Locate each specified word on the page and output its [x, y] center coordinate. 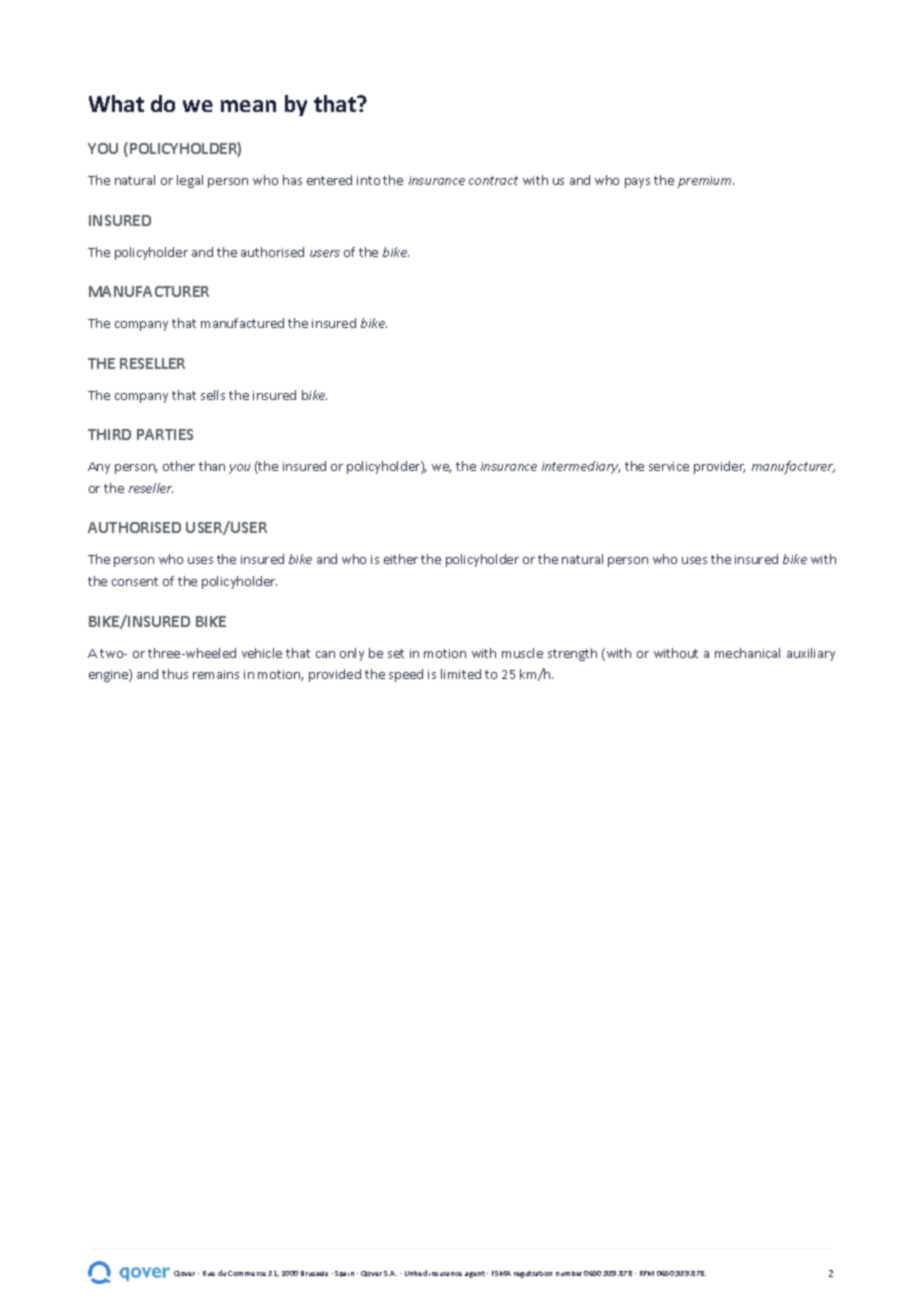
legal [190, 181]
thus [175, 674]
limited [461, 674]
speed [406, 675]
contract [493, 180]
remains [216, 674]
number [569, 1273]
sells [213, 395]
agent [475, 1274]
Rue [209, 1273]
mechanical [747, 653]
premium [706, 182]
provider [719, 467]
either [401, 559]
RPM [647, 1273]
